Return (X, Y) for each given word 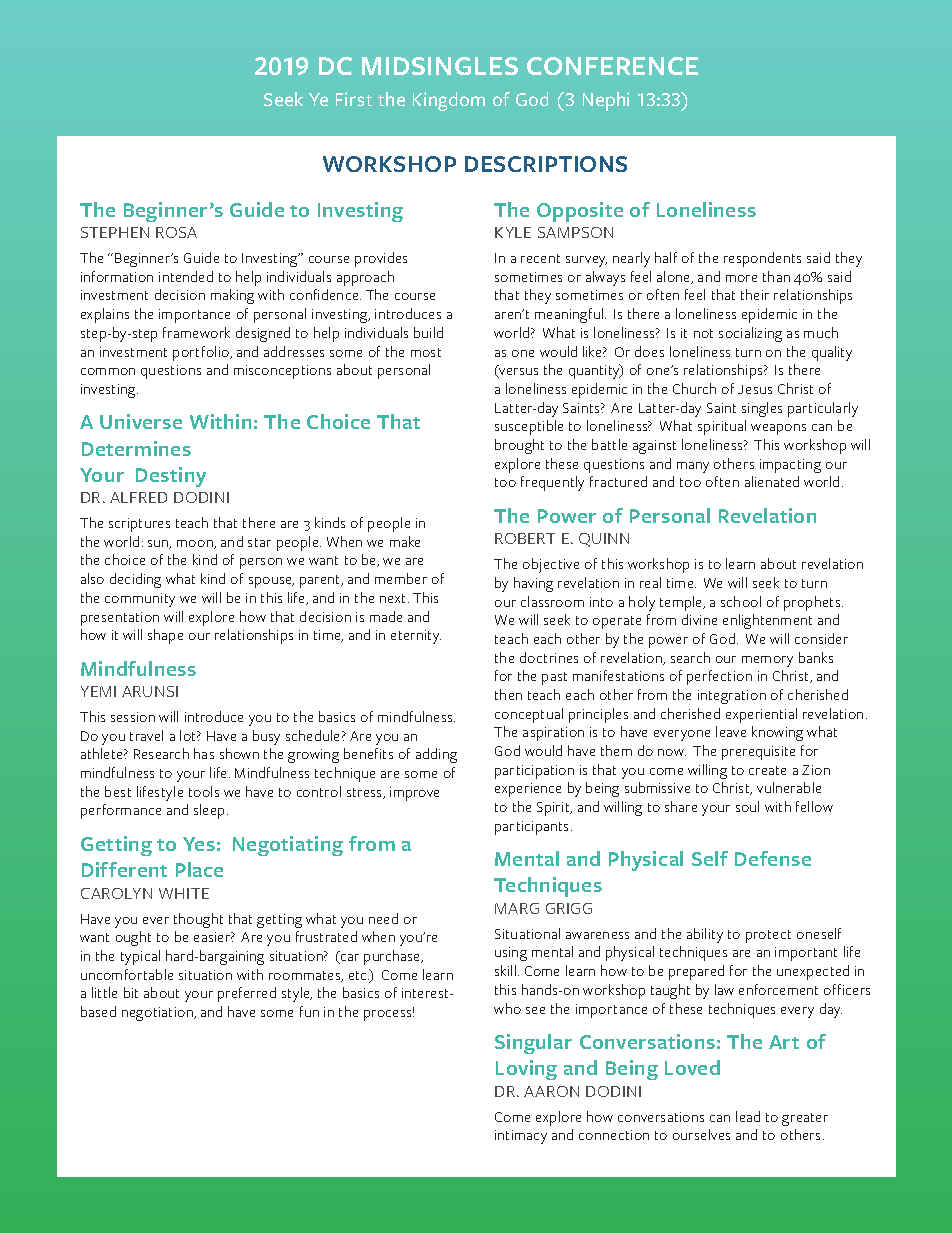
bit (131, 992)
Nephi (606, 101)
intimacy (521, 1137)
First (354, 99)
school (741, 601)
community (140, 600)
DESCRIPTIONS (546, 164)
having (533, 584)
